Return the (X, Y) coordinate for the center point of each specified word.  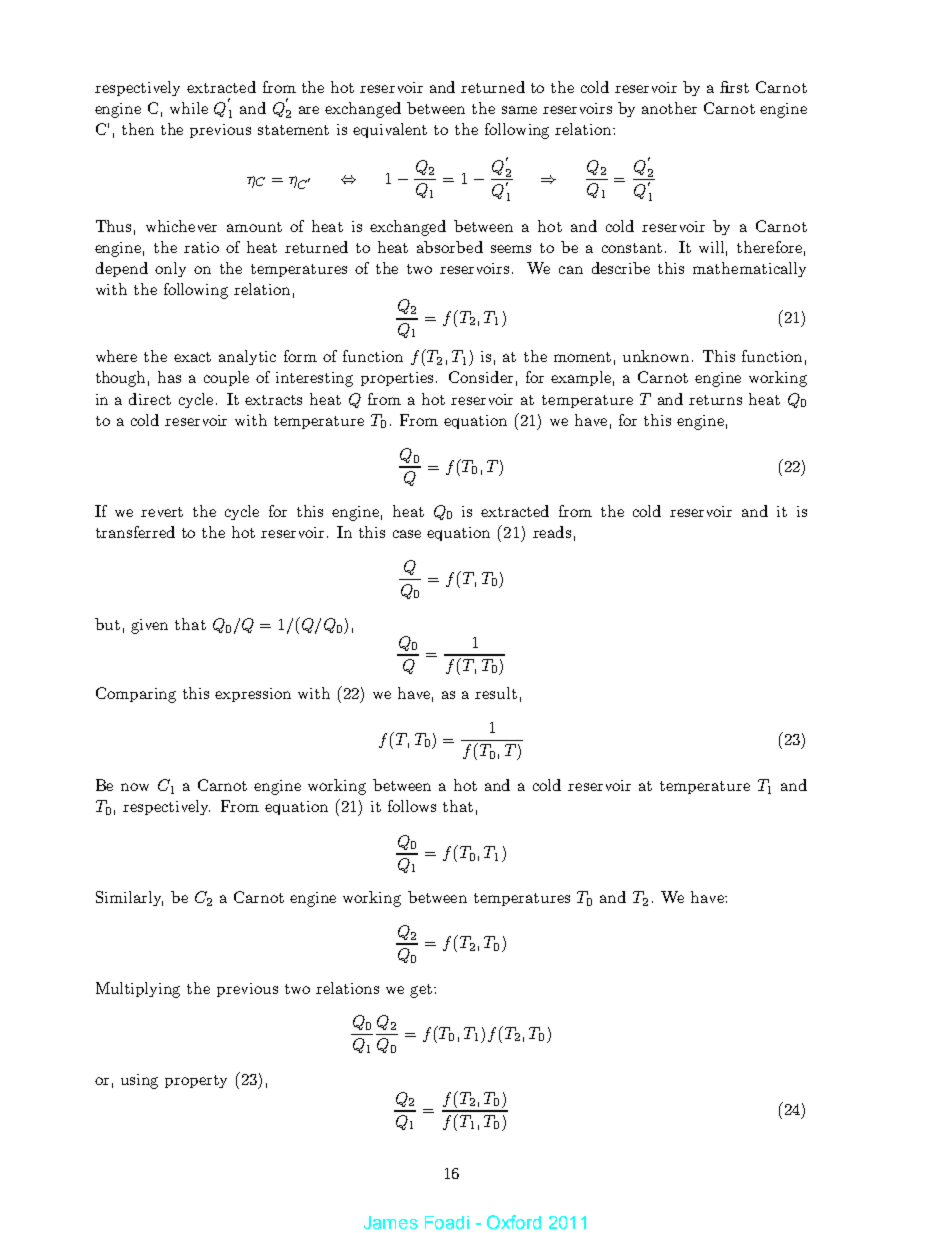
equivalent (390, 130)
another (669, 108)
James (391, 1222)
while (189, 108)
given (149, 626)
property (196, 1081)
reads (552, 532)
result (496, 693)
